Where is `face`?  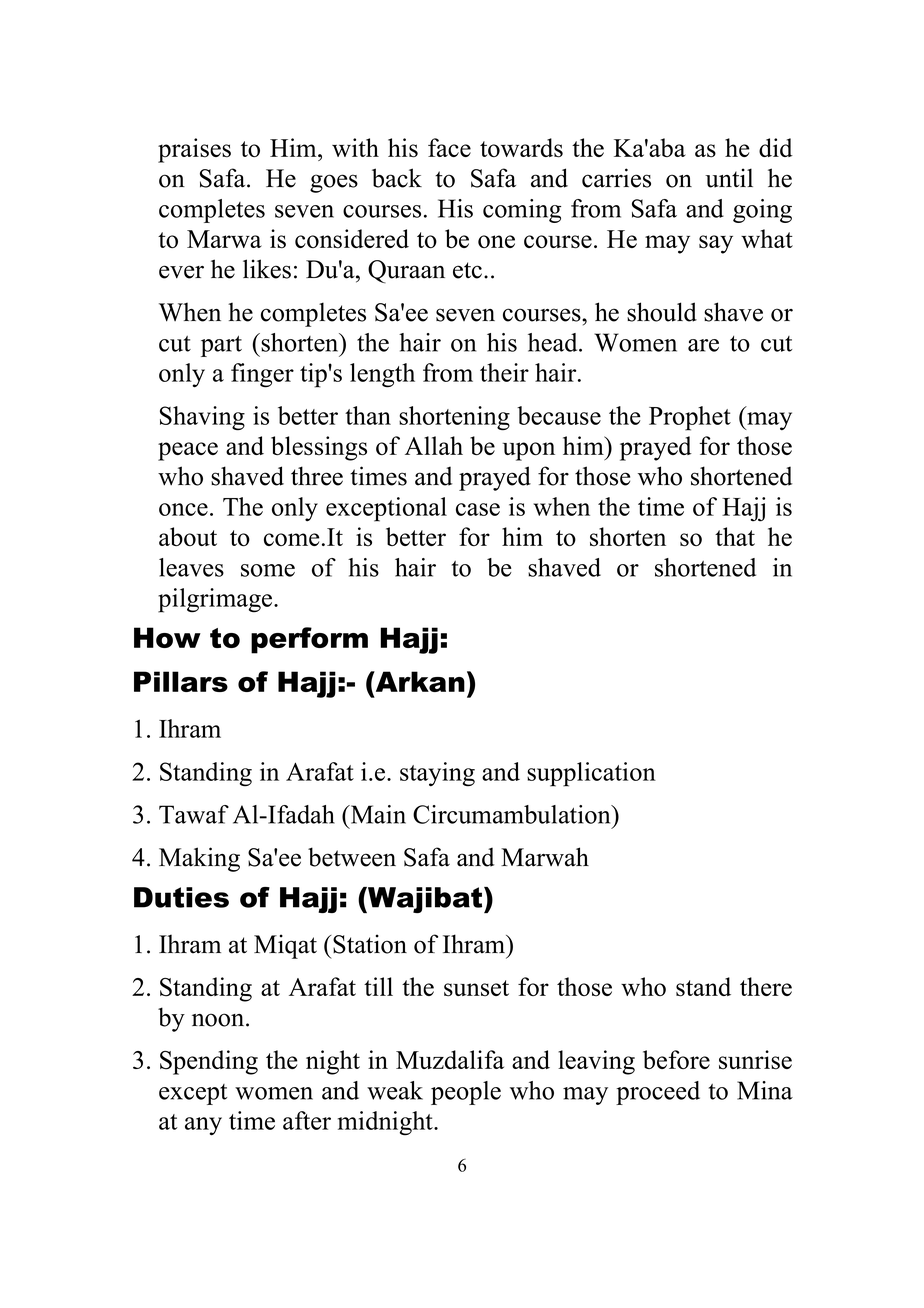
face is located at coordinates (449, 147).
